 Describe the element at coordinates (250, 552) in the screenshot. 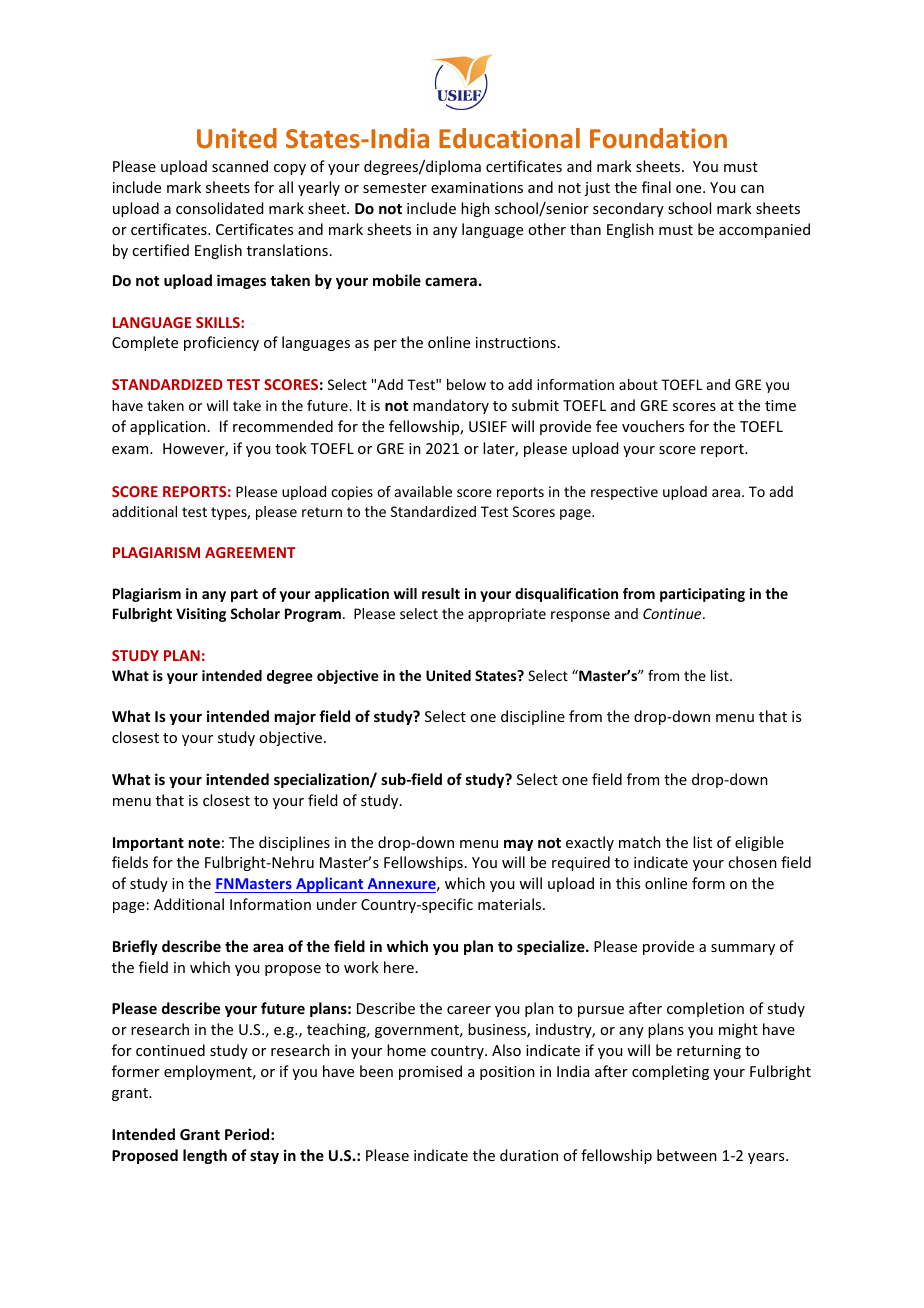

I see `AGREEMENT` at that location.
